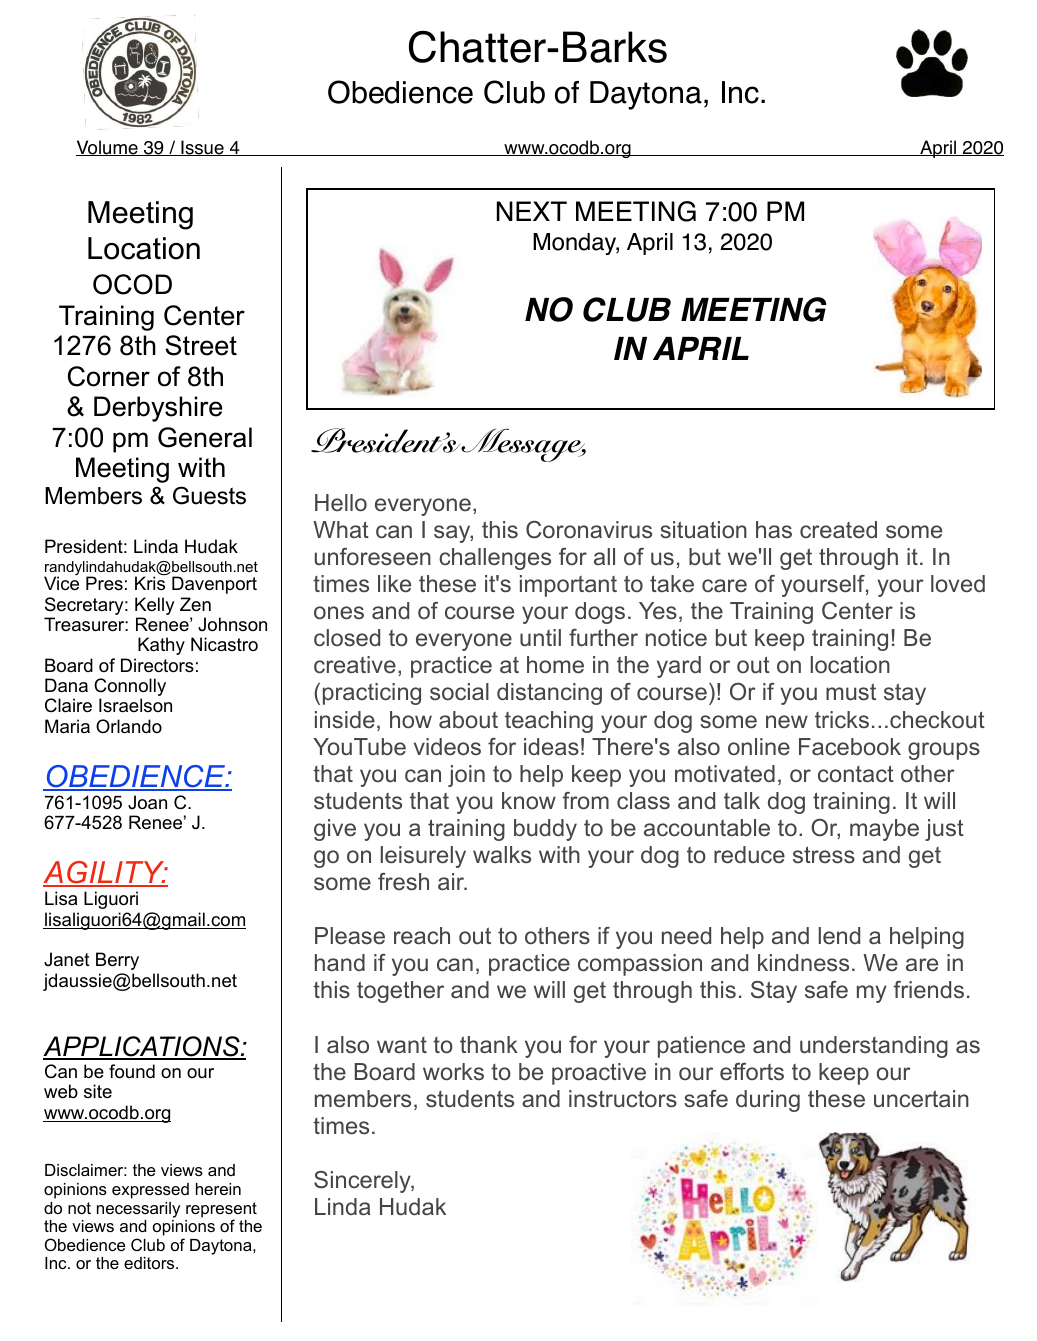 The height and width of the page is (1341, 1037). Describe the element at coordinates (623, 1099) in the page. I see `instructors` at that location.
